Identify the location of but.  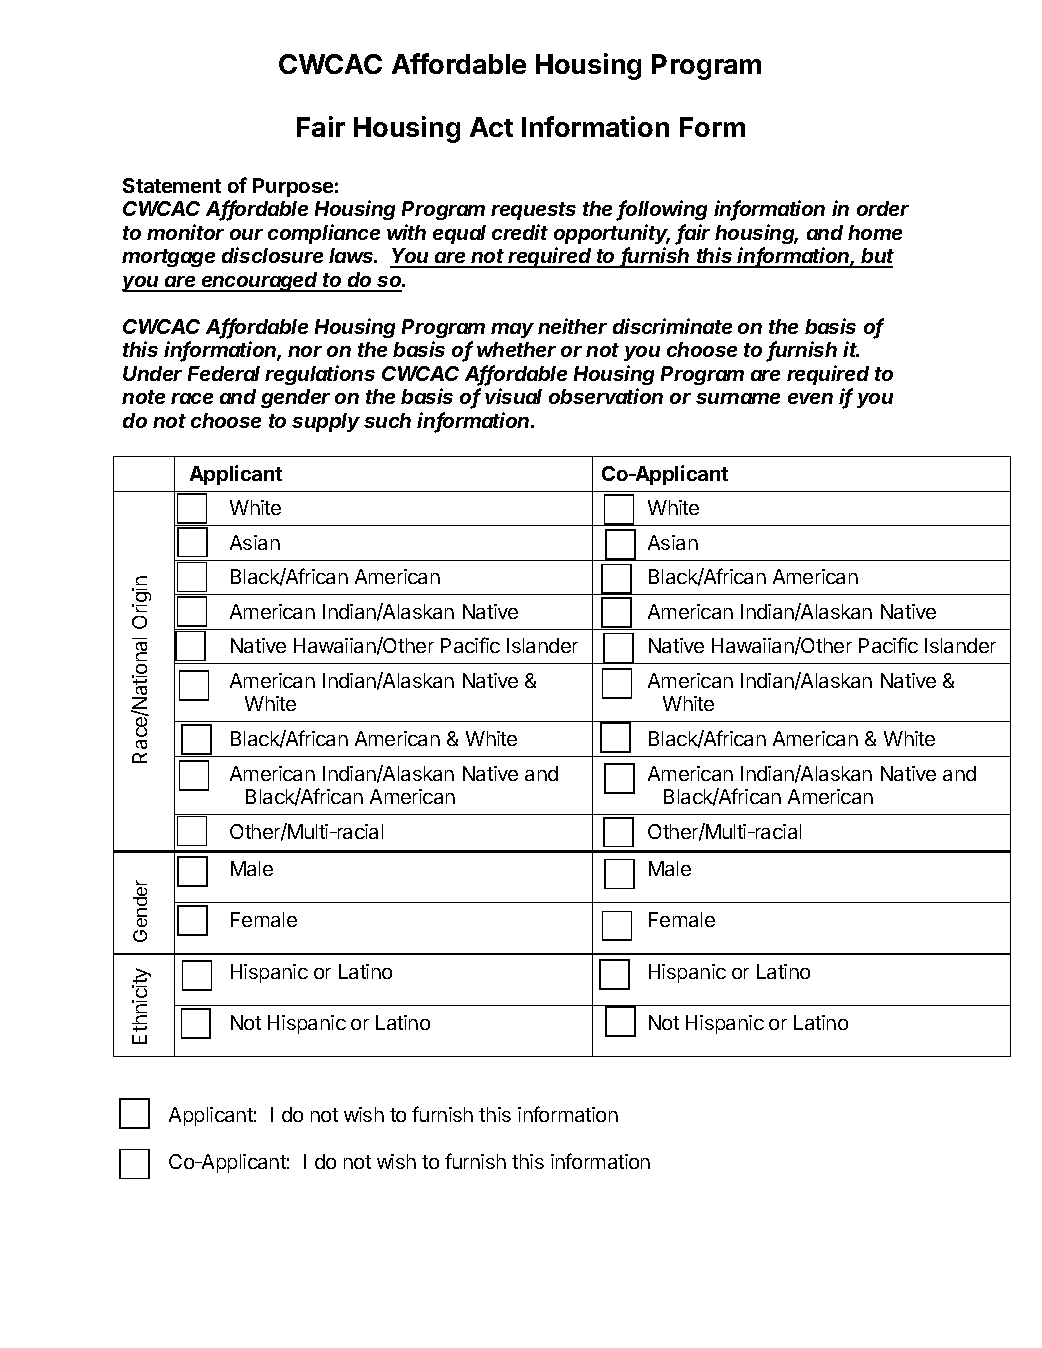
(877, 257).
